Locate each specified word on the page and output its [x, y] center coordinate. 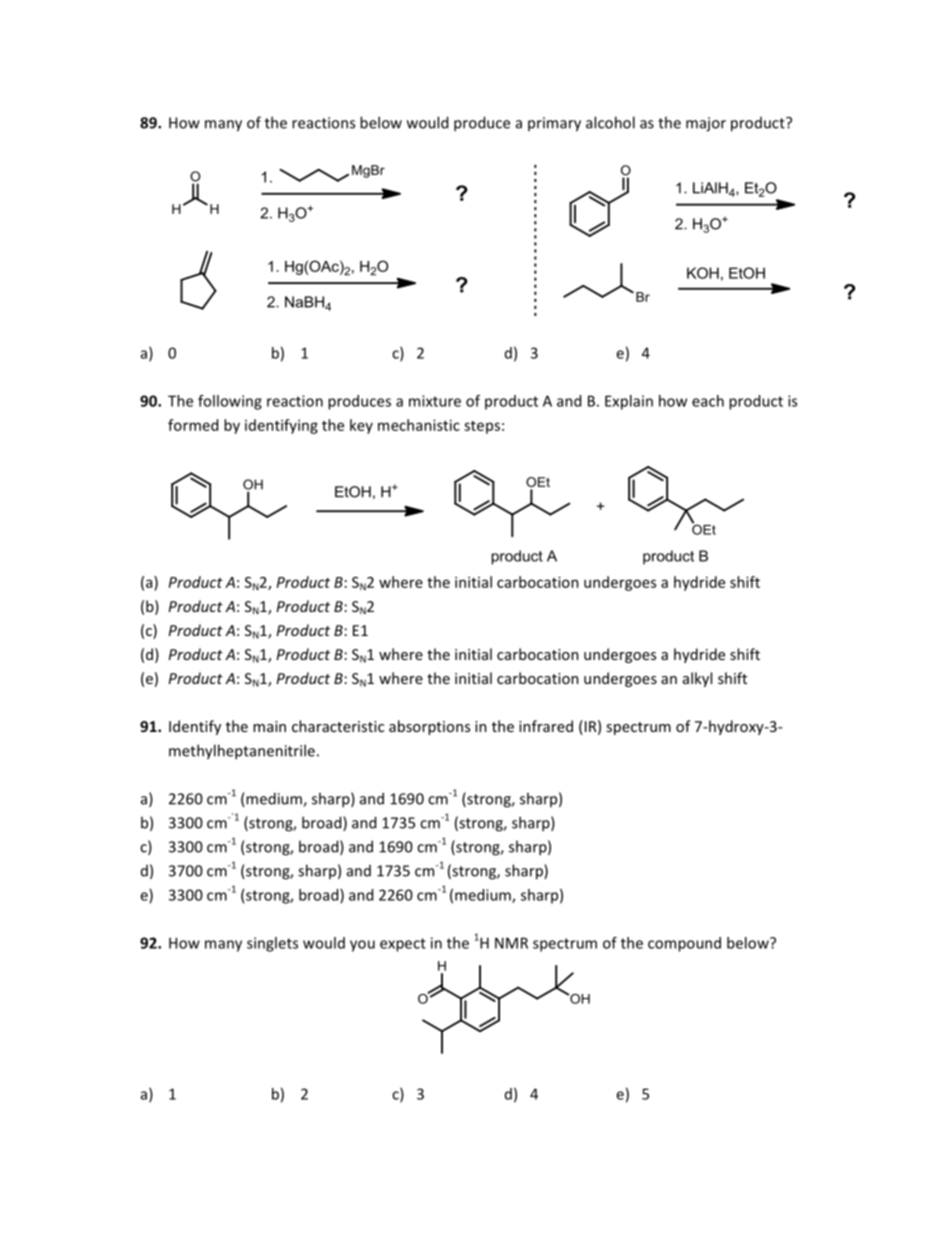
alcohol [610, 122]
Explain [629, 402]
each [708, 401]
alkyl [697, 679]
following [230, 402]
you [362, 946]
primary [554, 124]
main [269, 726]
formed [193, 425]
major [706, 124]
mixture [435, 401]
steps [482, 427]
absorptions [429, 727]
